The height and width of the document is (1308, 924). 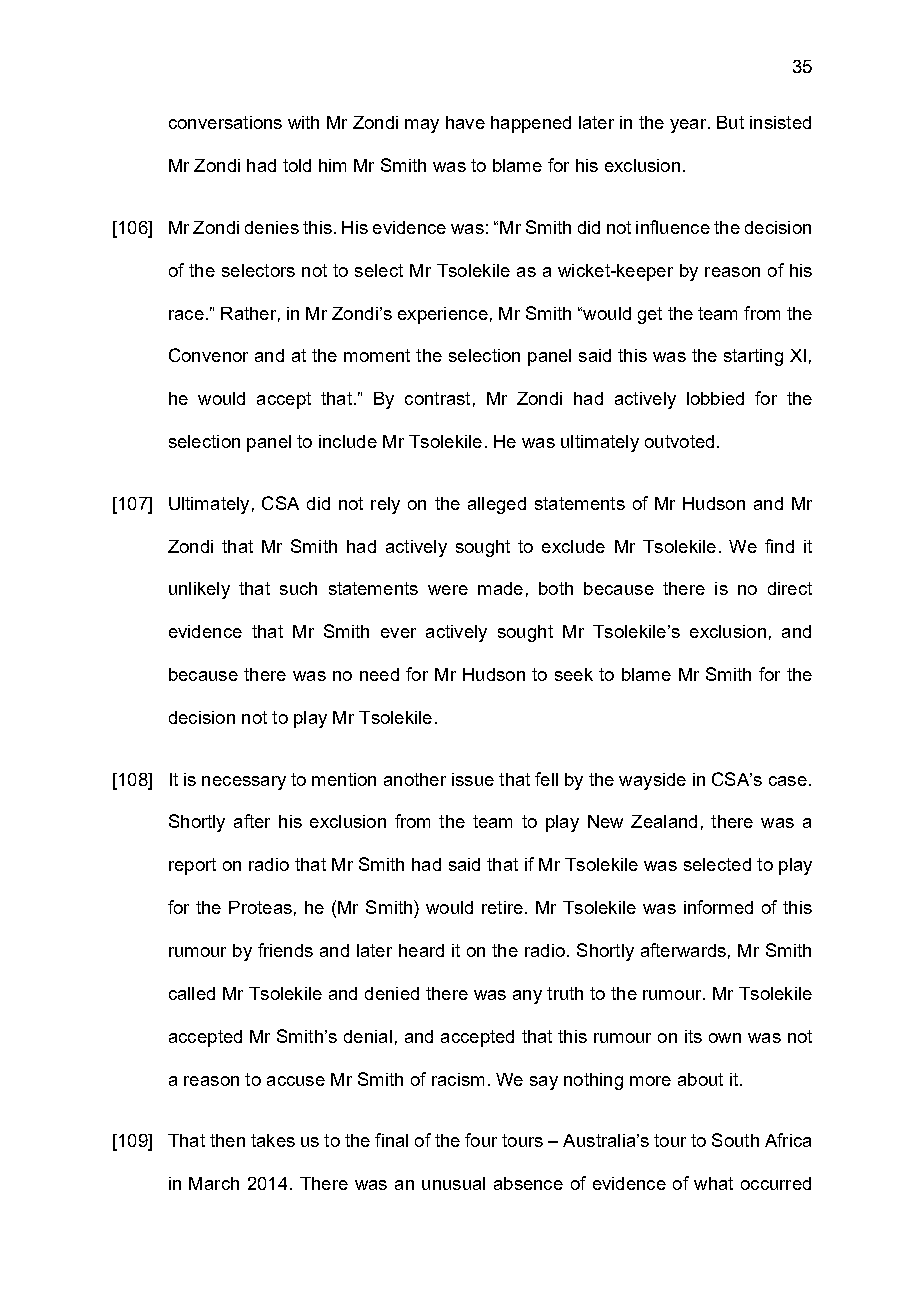 I want to click on have, so click(x=465, y=122).
